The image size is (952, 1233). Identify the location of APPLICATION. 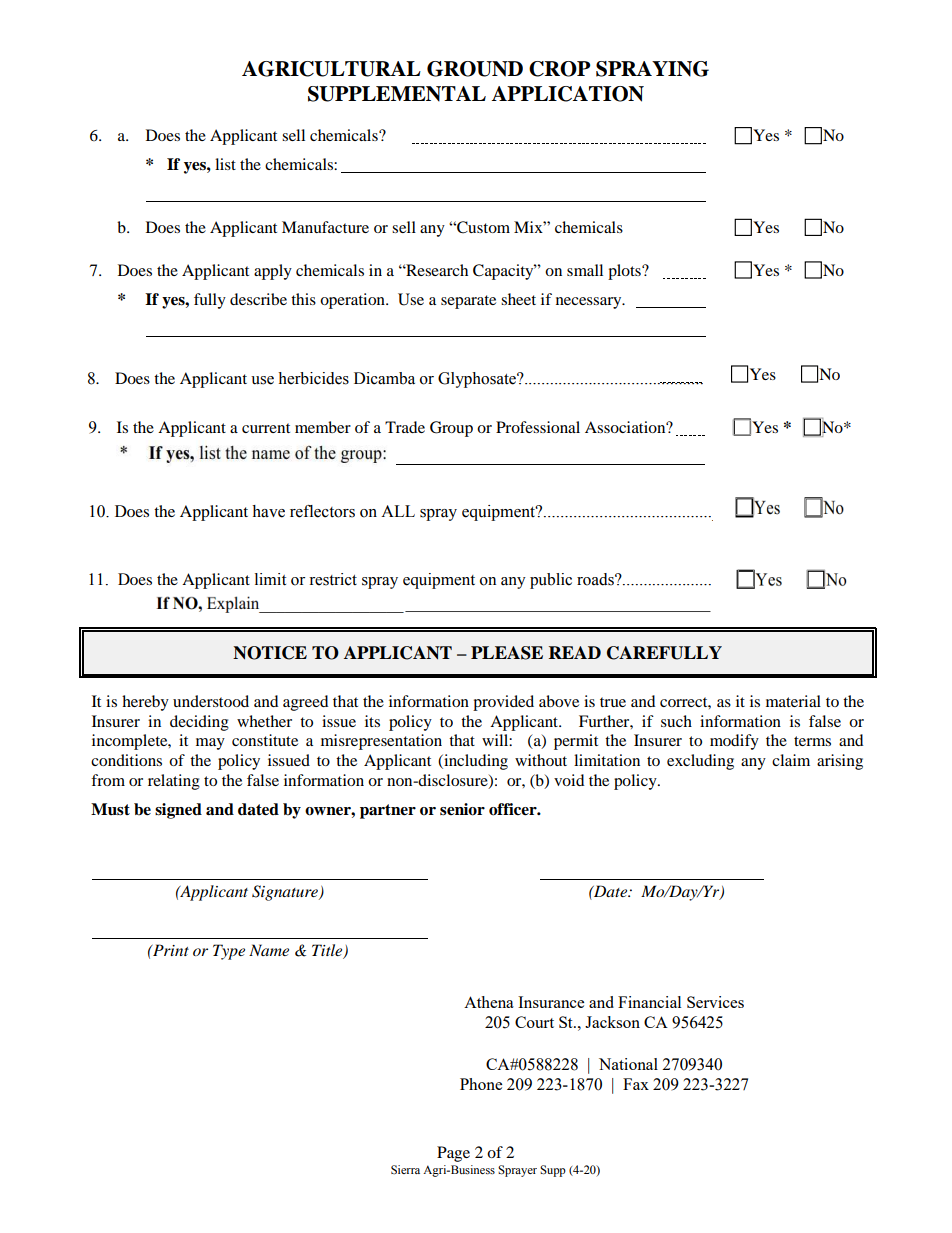
(568, 94).
